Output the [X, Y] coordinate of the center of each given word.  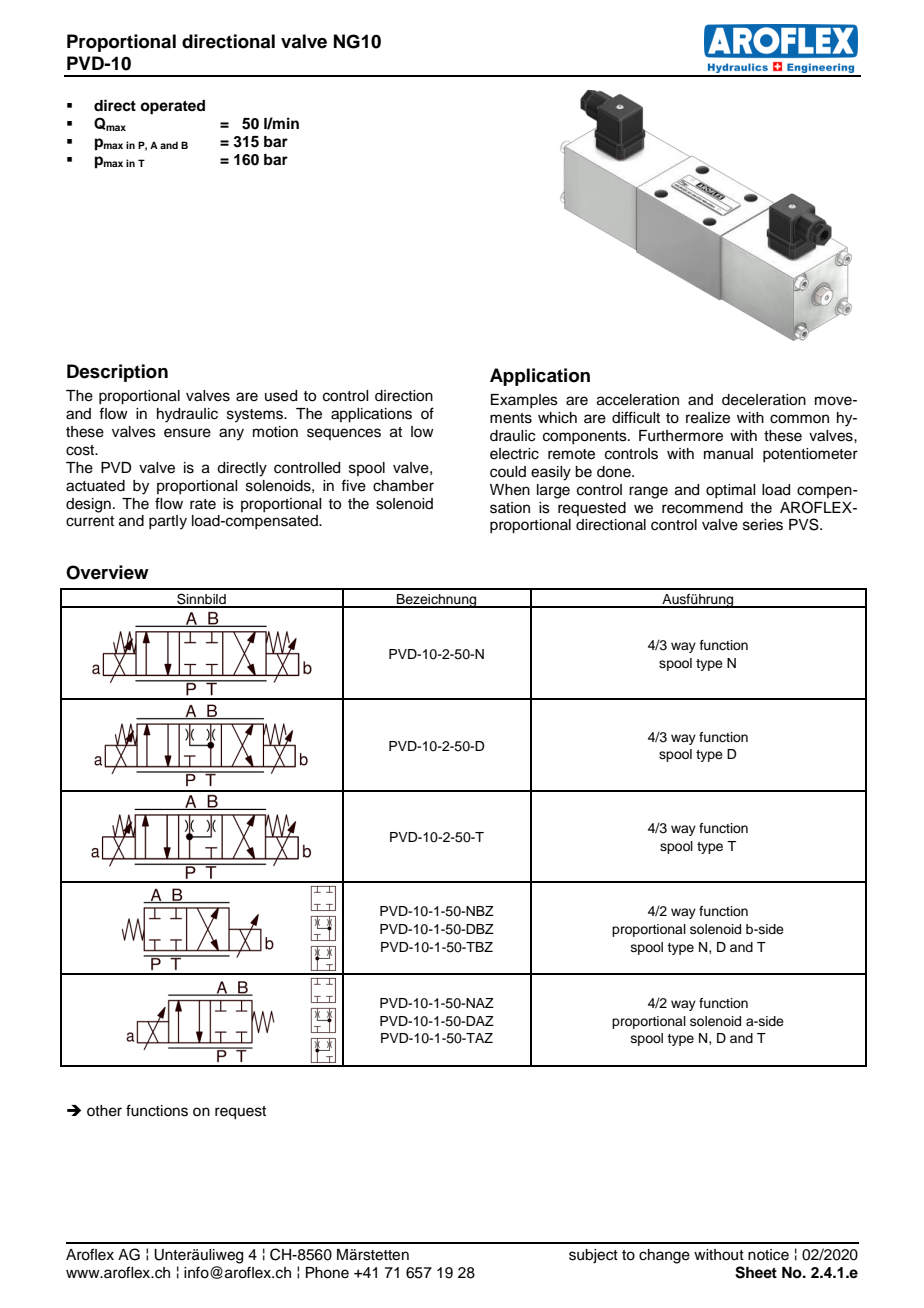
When [510, 490]
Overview [107, 572]
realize [708, 418]
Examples [524, 401]
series [763, 525]
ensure [187, 433]
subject [593, 1256]
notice [768, 1255]
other [104, 1111]
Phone [327, 1273]
